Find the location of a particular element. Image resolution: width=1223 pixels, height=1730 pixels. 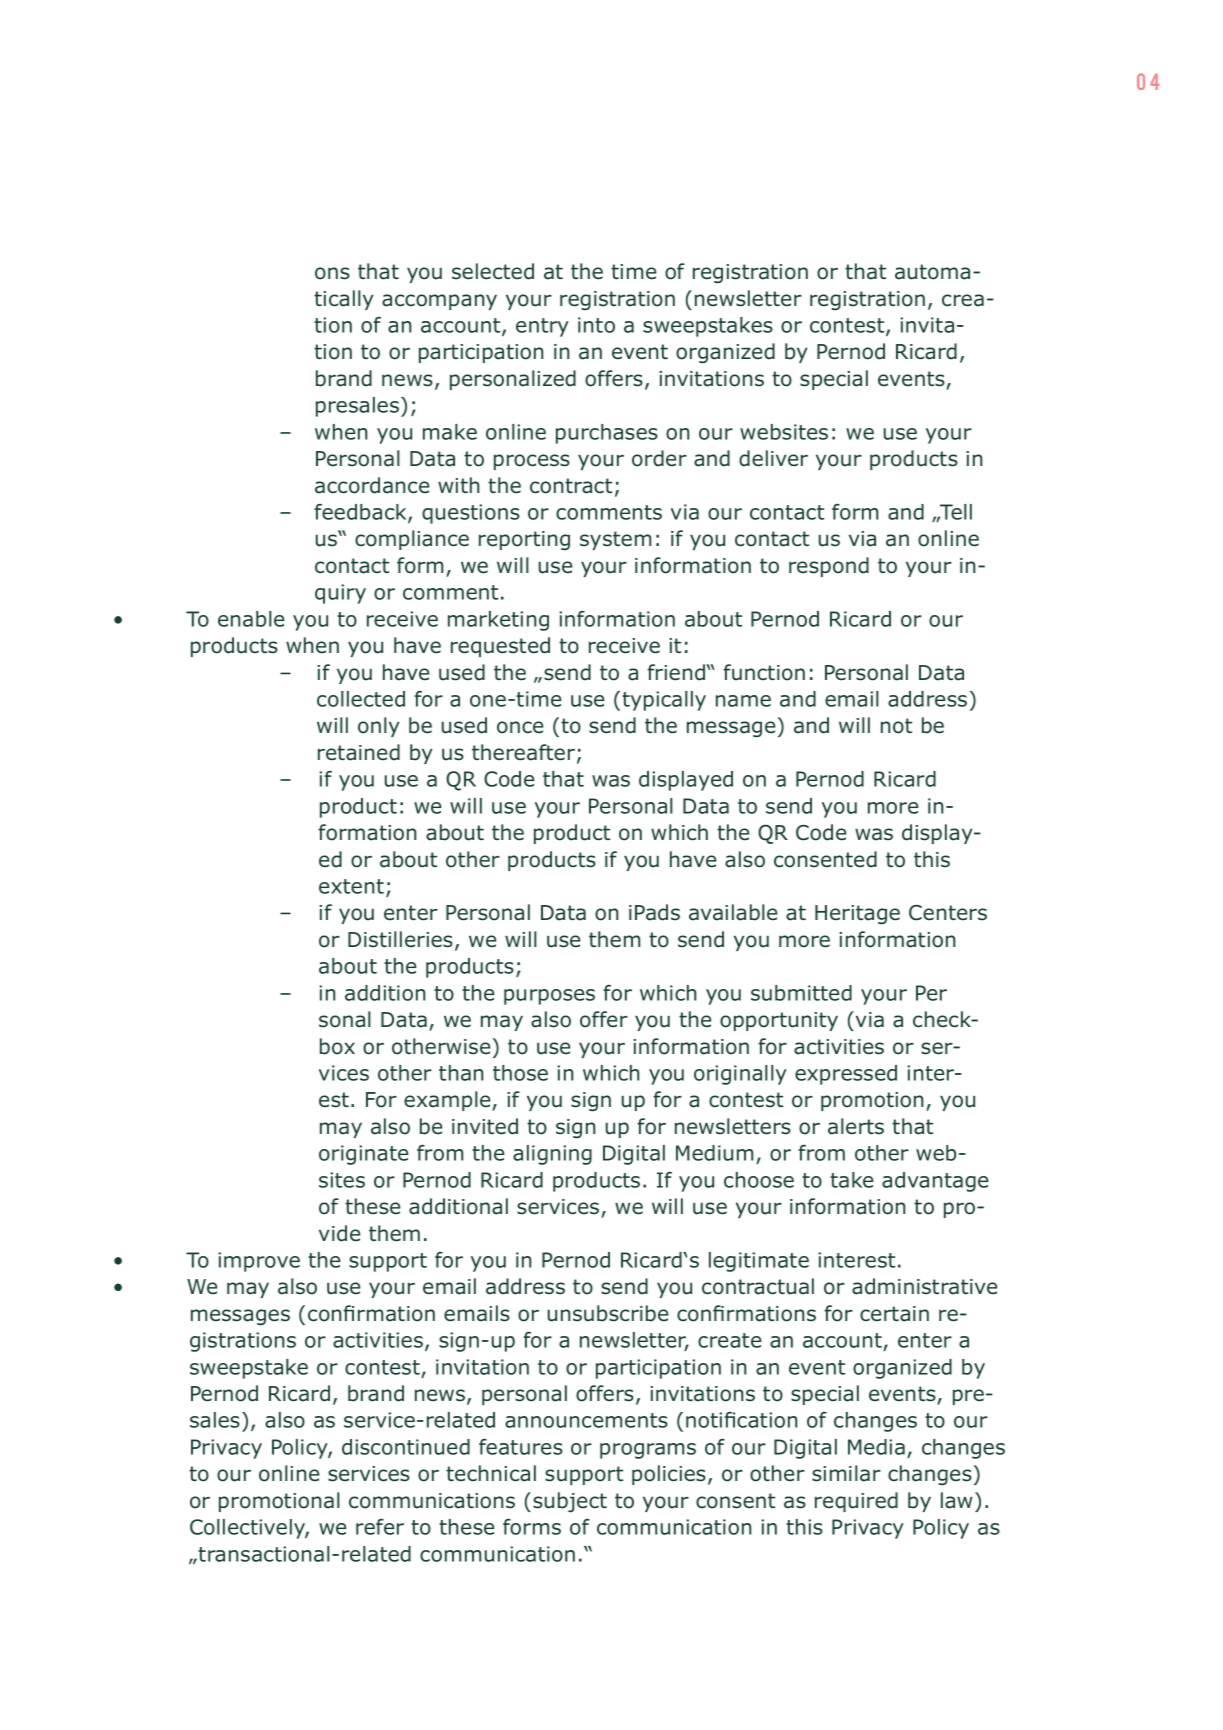

deliver is located at coordinates (773, 458).
